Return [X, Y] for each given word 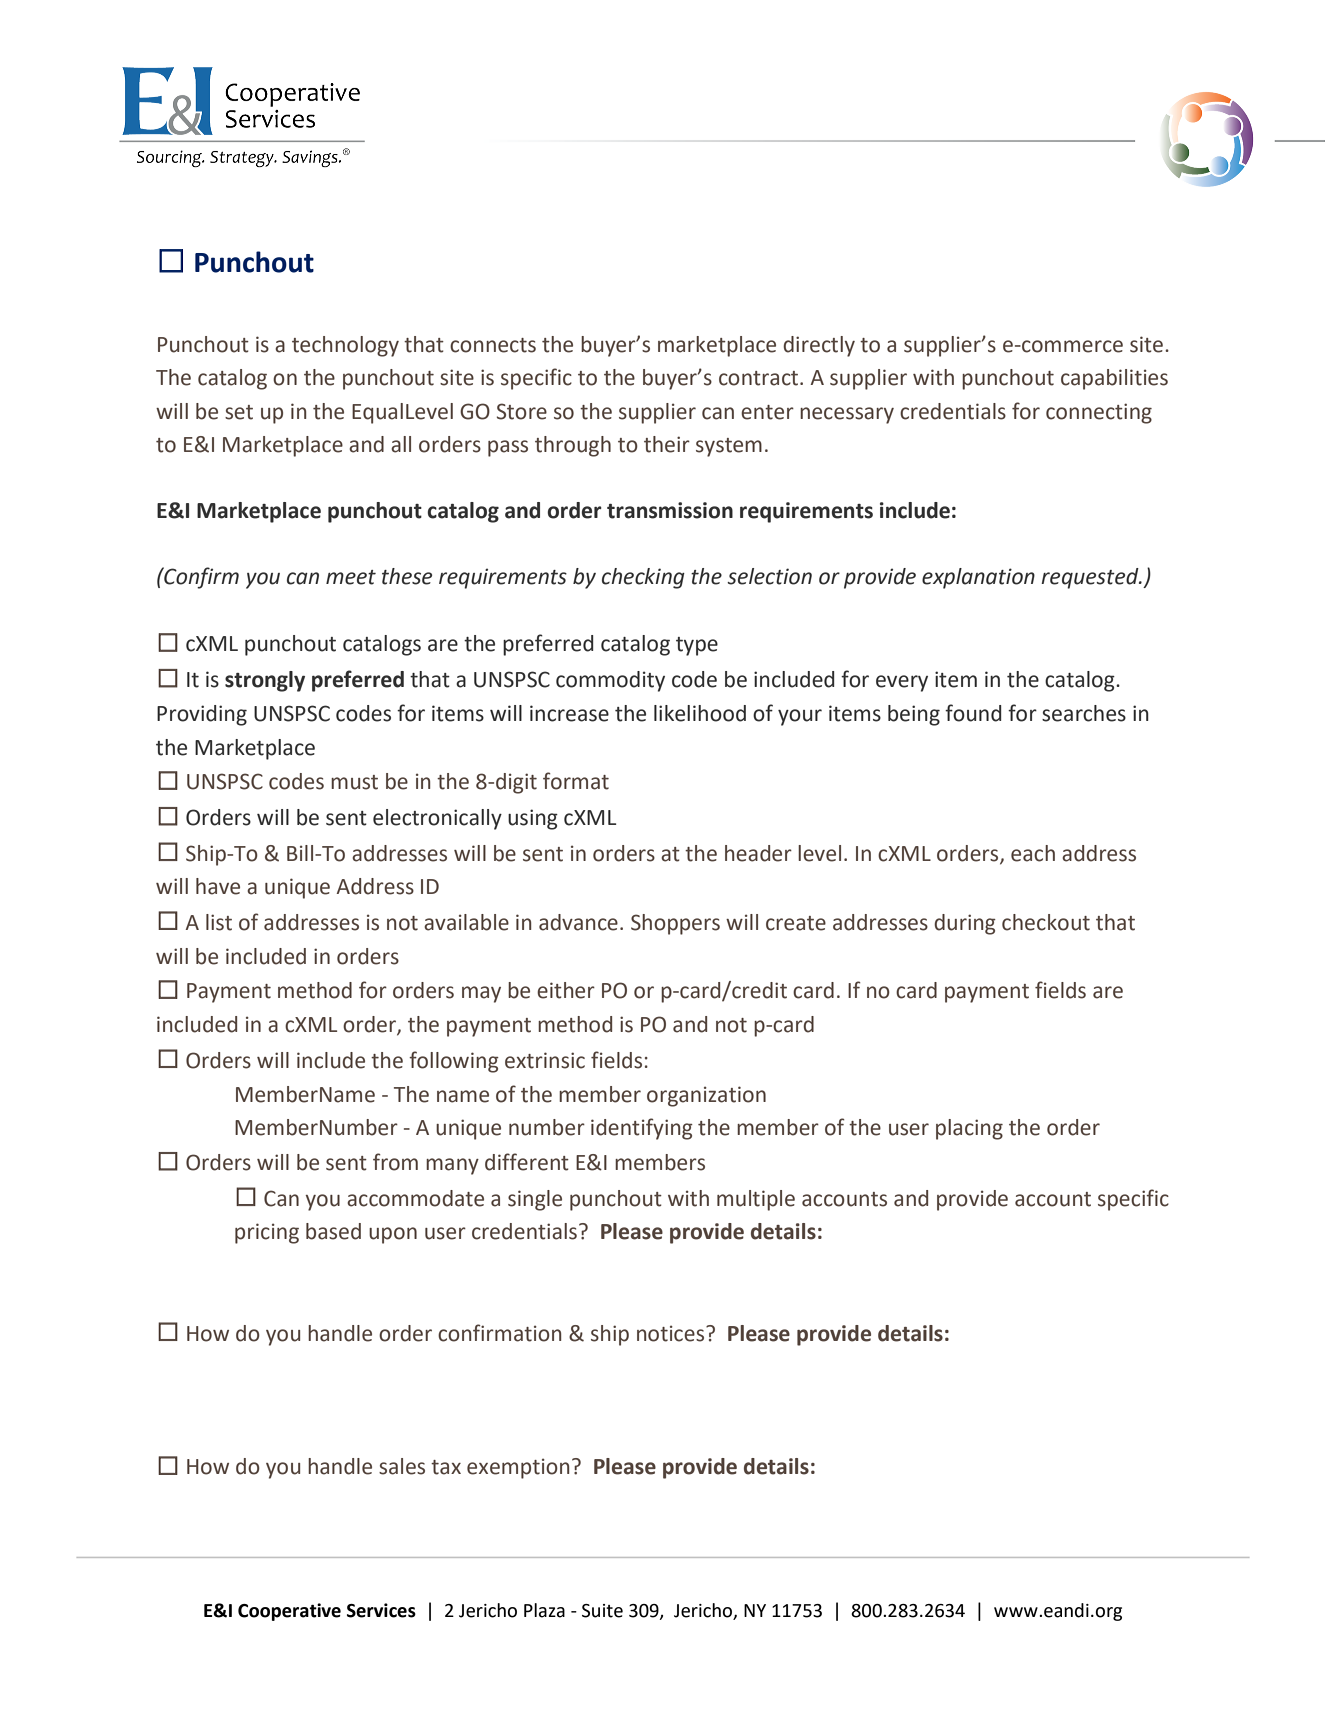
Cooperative [289, 1612]
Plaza [544, 1610]
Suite [602, 1611]
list [219, 922]
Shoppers [675, 924]
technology [345, 346]
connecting [1099, 413]
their [667, 444]
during [965, 924]
